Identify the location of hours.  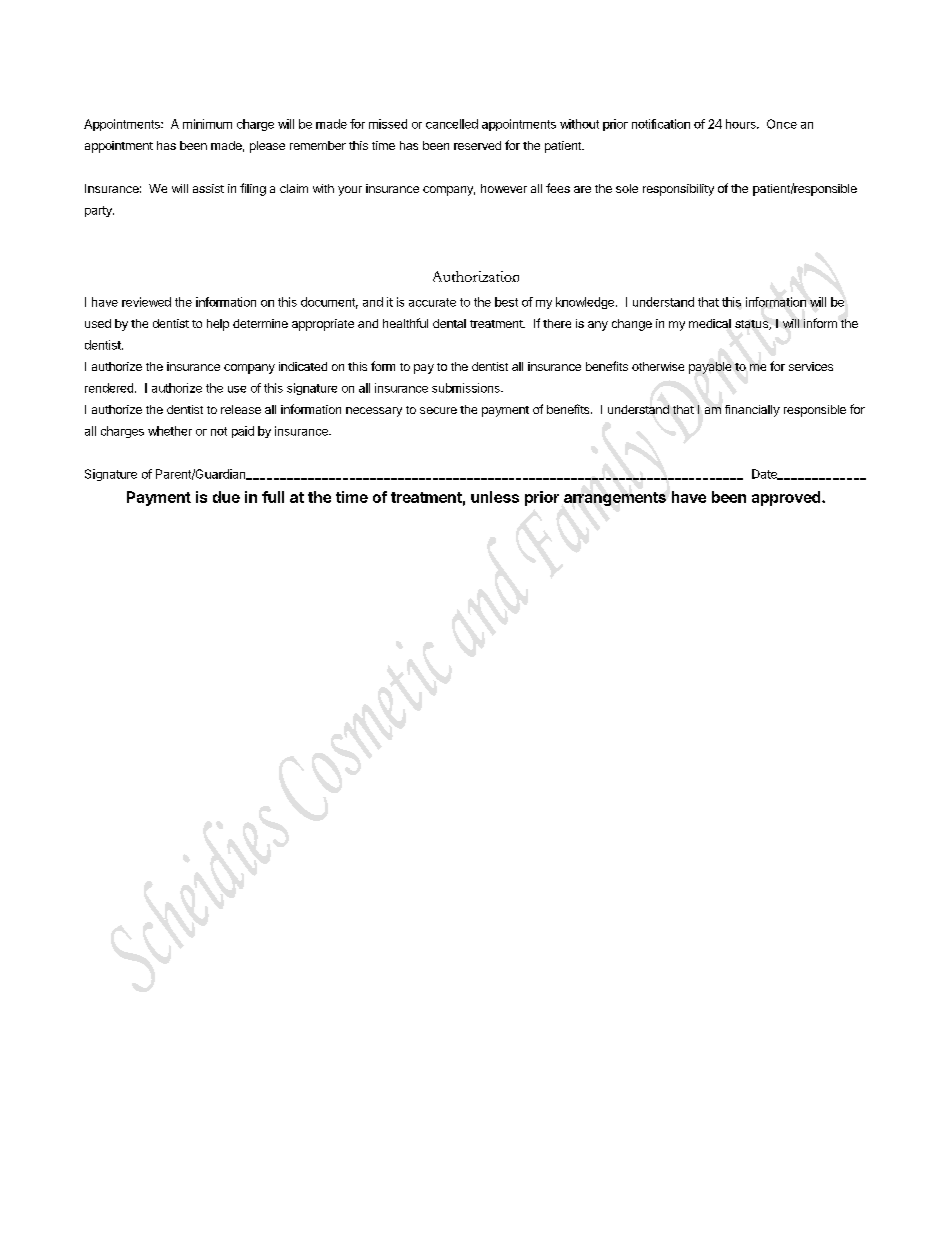
(742, 124).
